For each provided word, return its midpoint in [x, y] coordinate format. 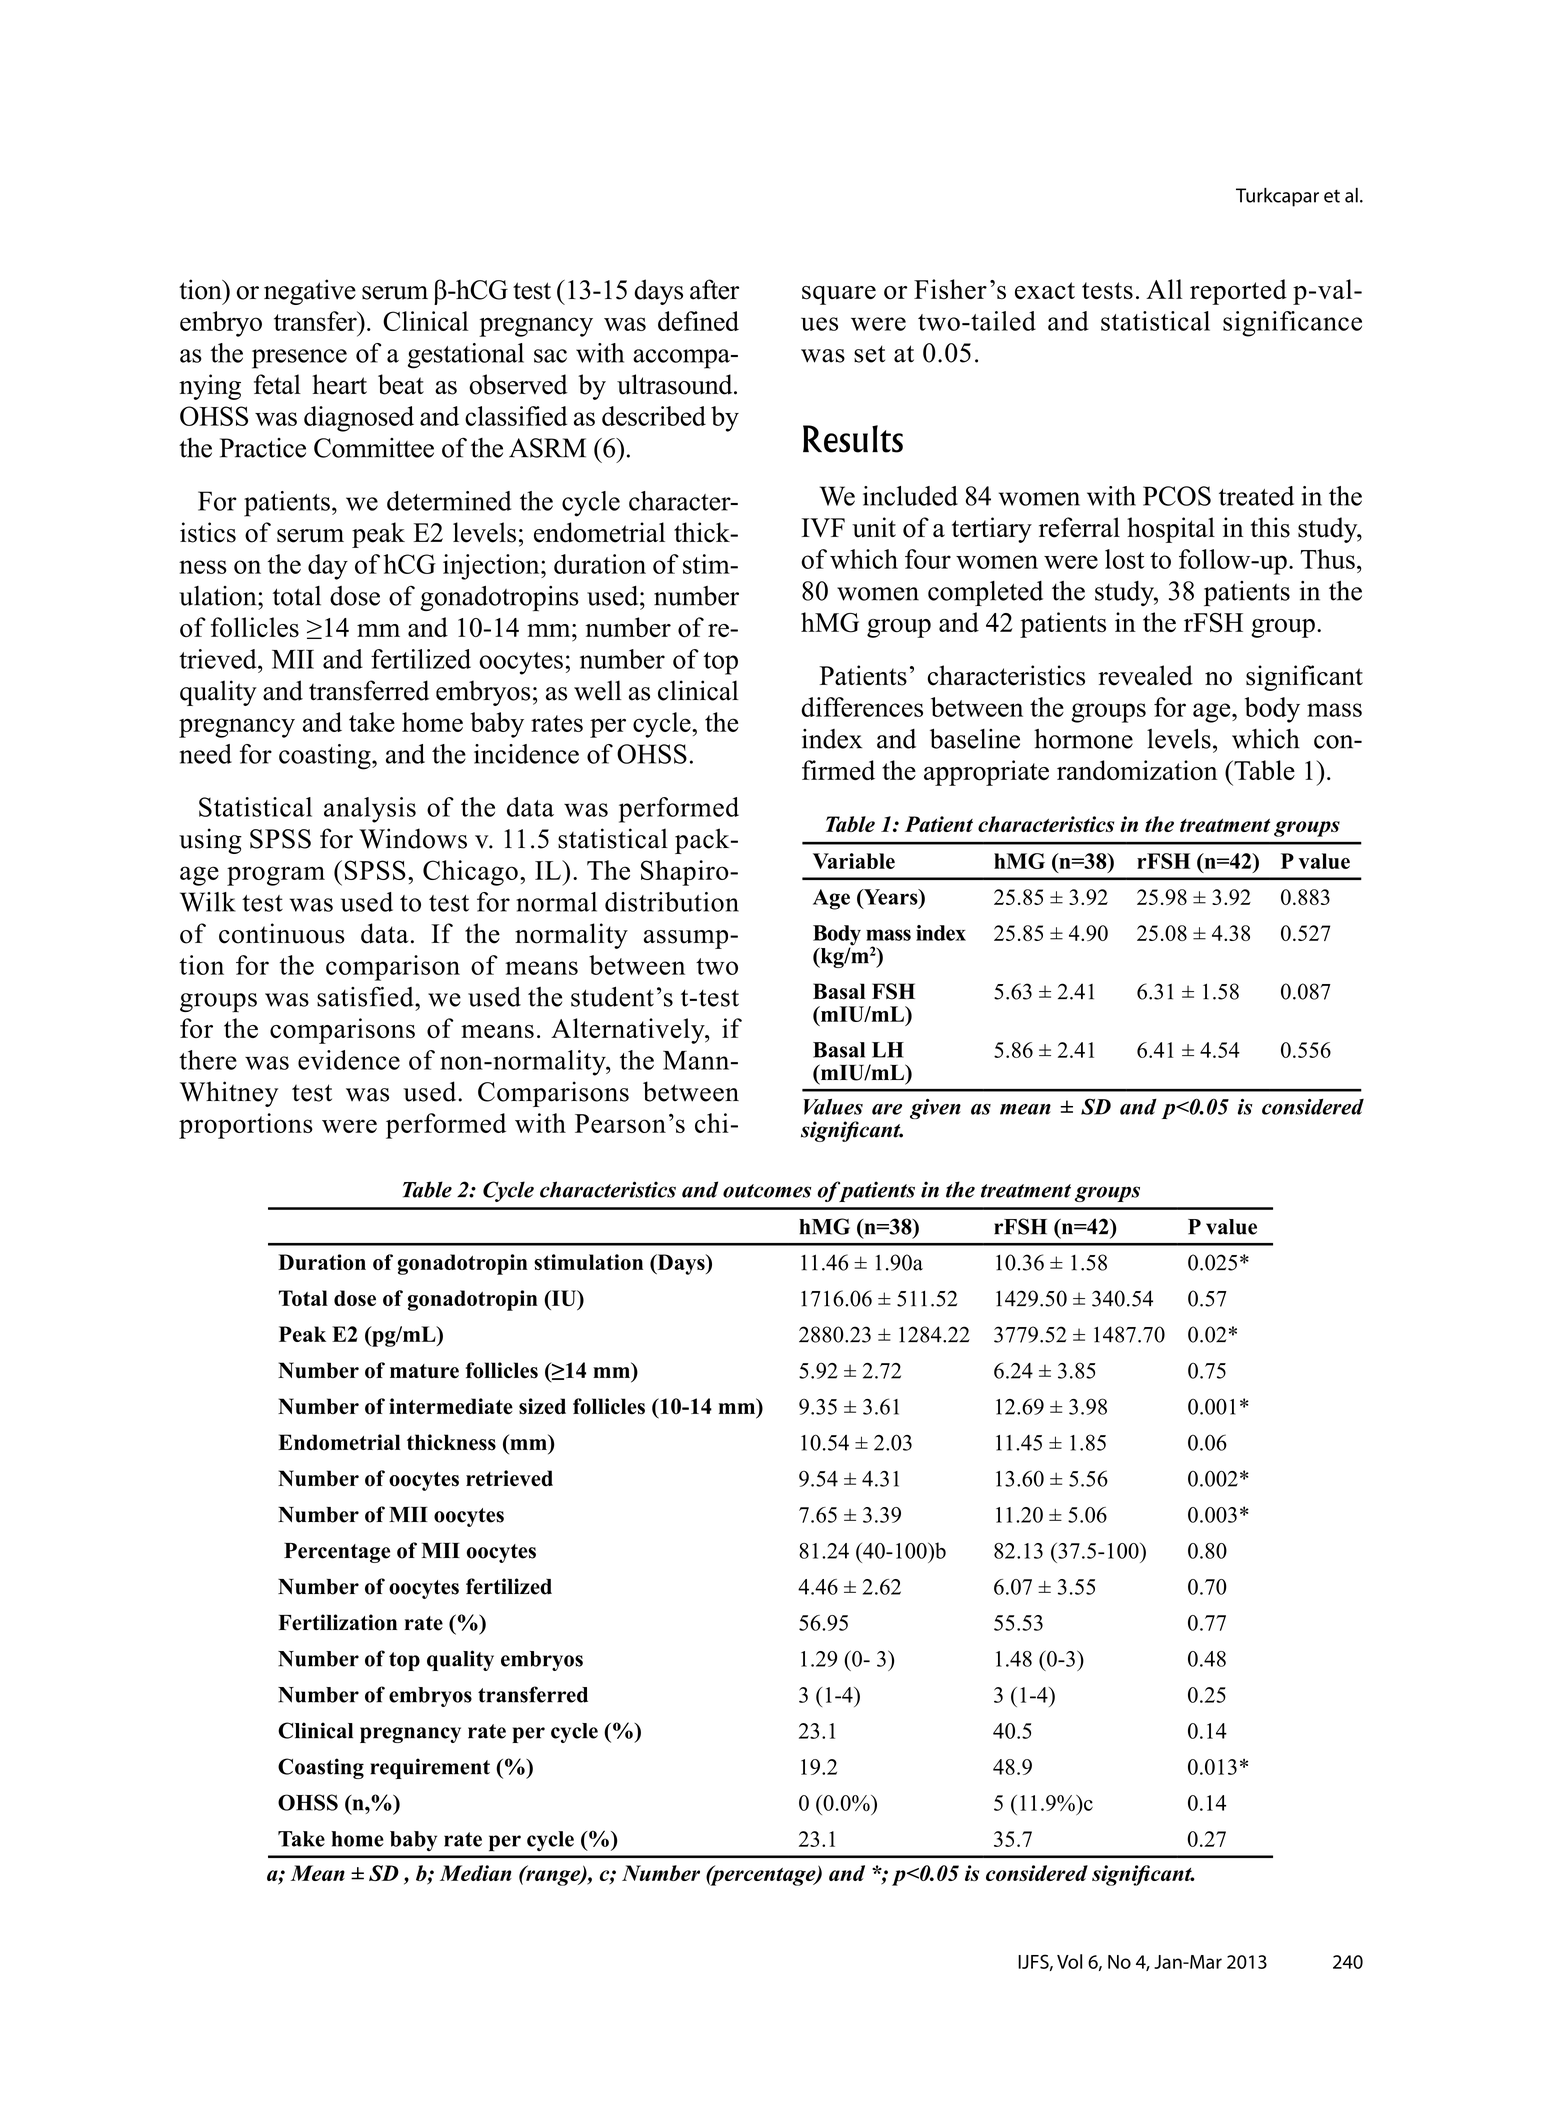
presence [299, 359]
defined [698, 321]
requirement [430, 1768]
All [1164, 289]
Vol [1069, 1961]
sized [542, 1406]
